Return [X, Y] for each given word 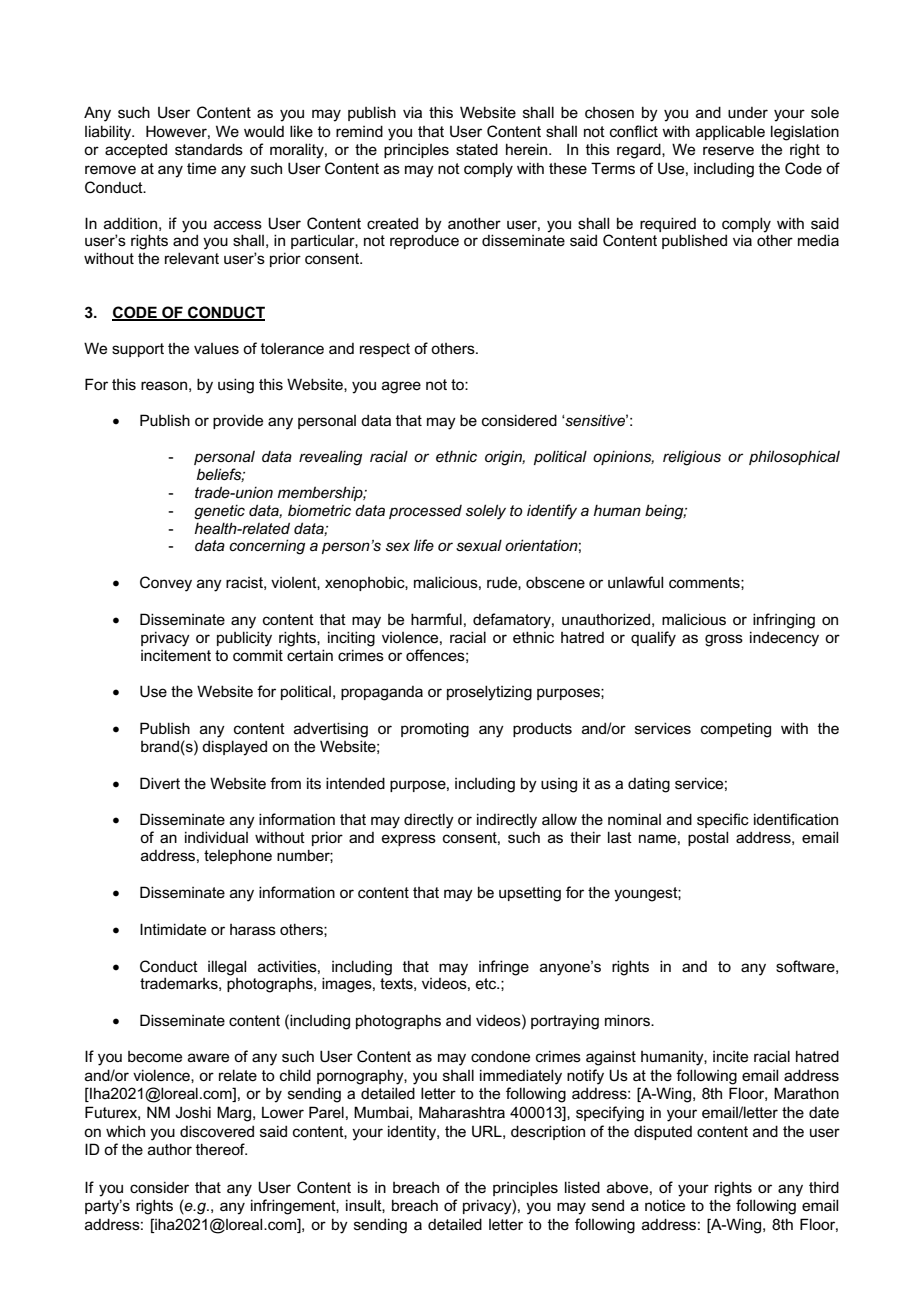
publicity [244, 639]
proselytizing [489, 693]
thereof [221, 1149]
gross [724, 640]
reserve [728, 150]
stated [477, 149]
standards [209, 149]
